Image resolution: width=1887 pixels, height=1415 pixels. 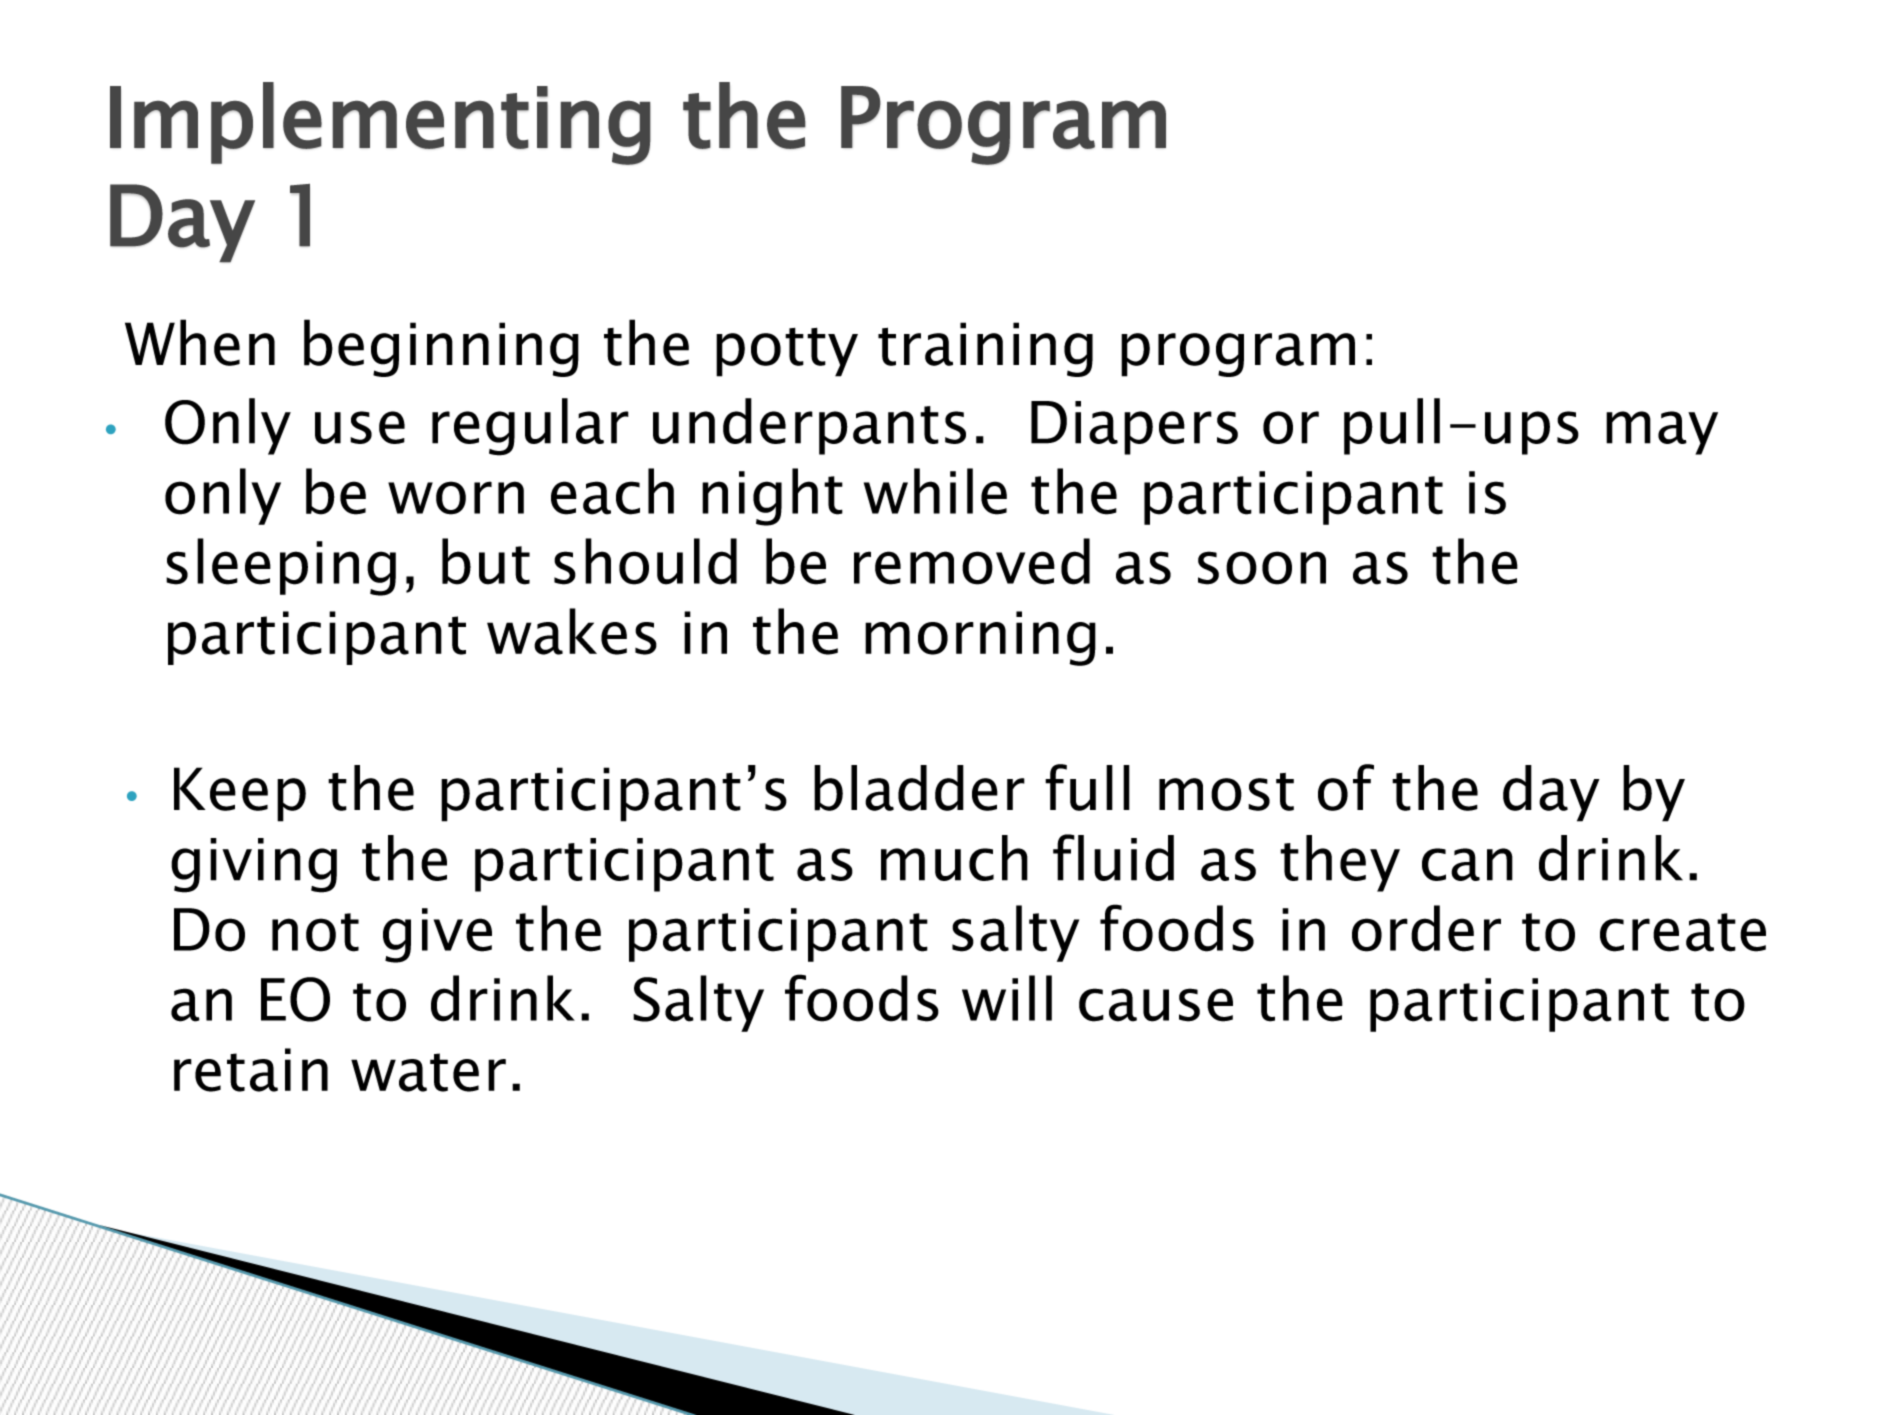 I want to click on wakes, so click(x=572, y=631).
